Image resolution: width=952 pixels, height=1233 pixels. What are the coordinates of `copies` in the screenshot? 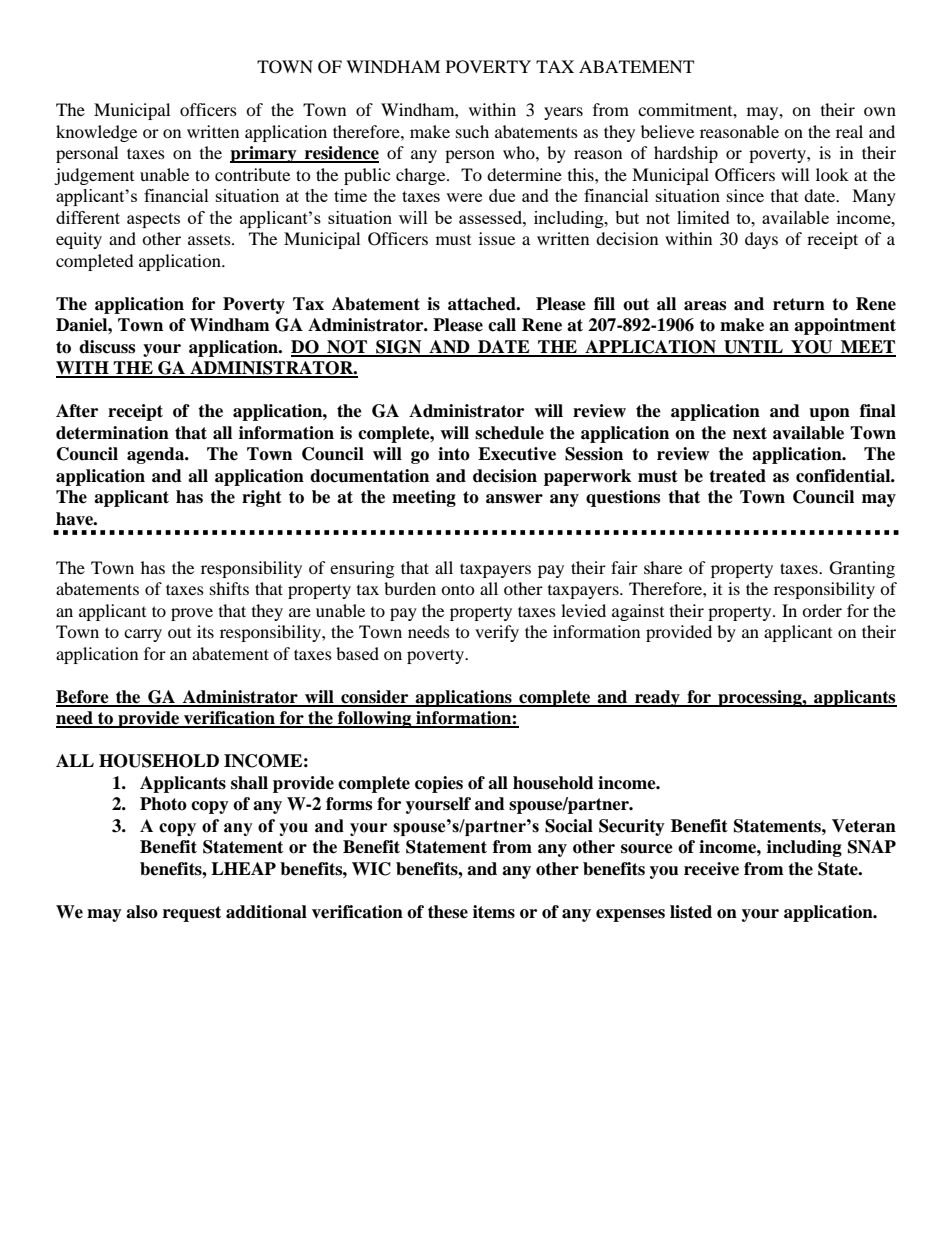 It's located at (439, 784).
